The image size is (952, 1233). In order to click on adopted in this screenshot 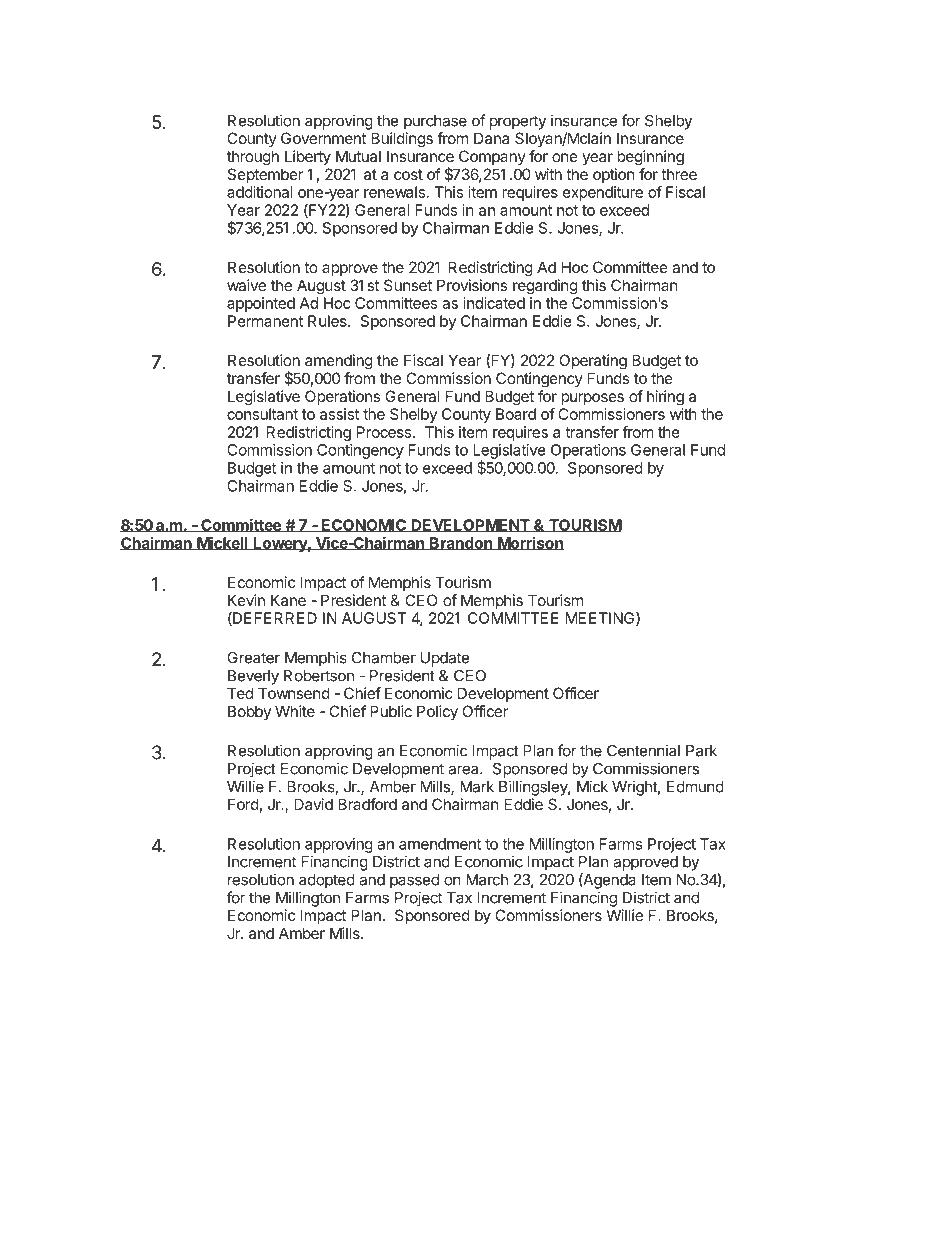, I will do `click(327, 881)`.
